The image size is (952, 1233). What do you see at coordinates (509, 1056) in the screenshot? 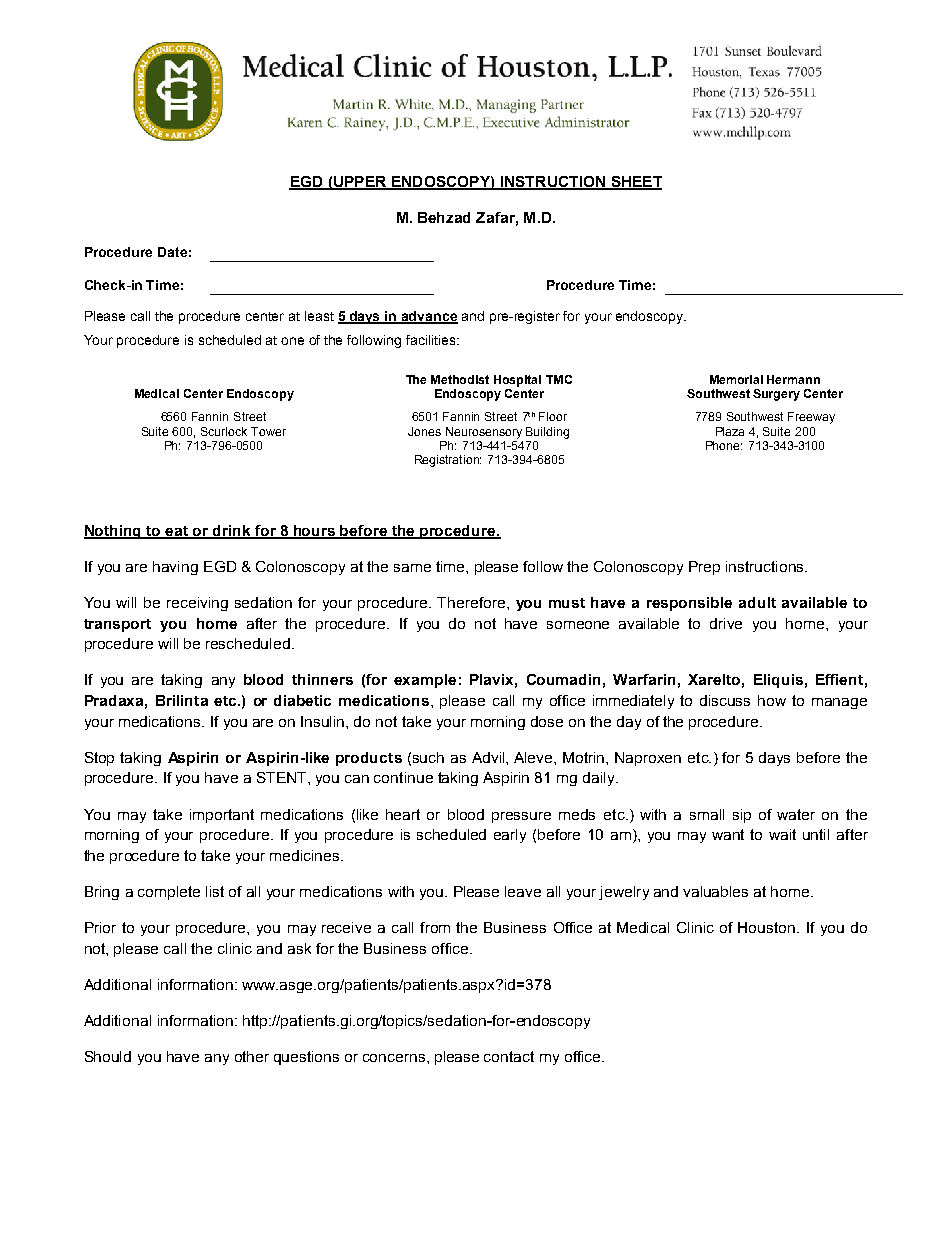
I see `contact` at bounding box center [509, 1056].
